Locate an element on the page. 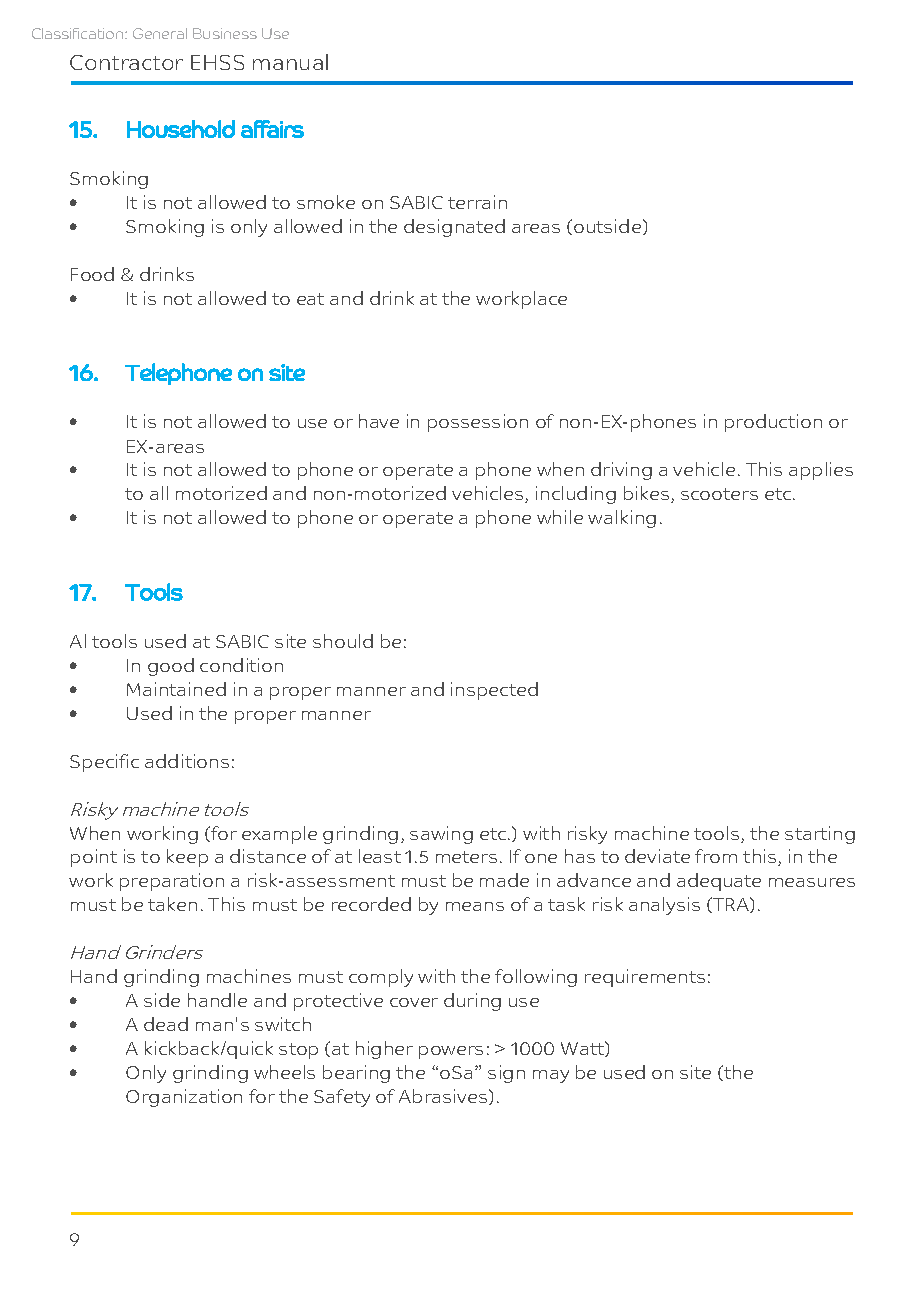 The image size is (924, 1308). production is located at coordinates (773, 423).
